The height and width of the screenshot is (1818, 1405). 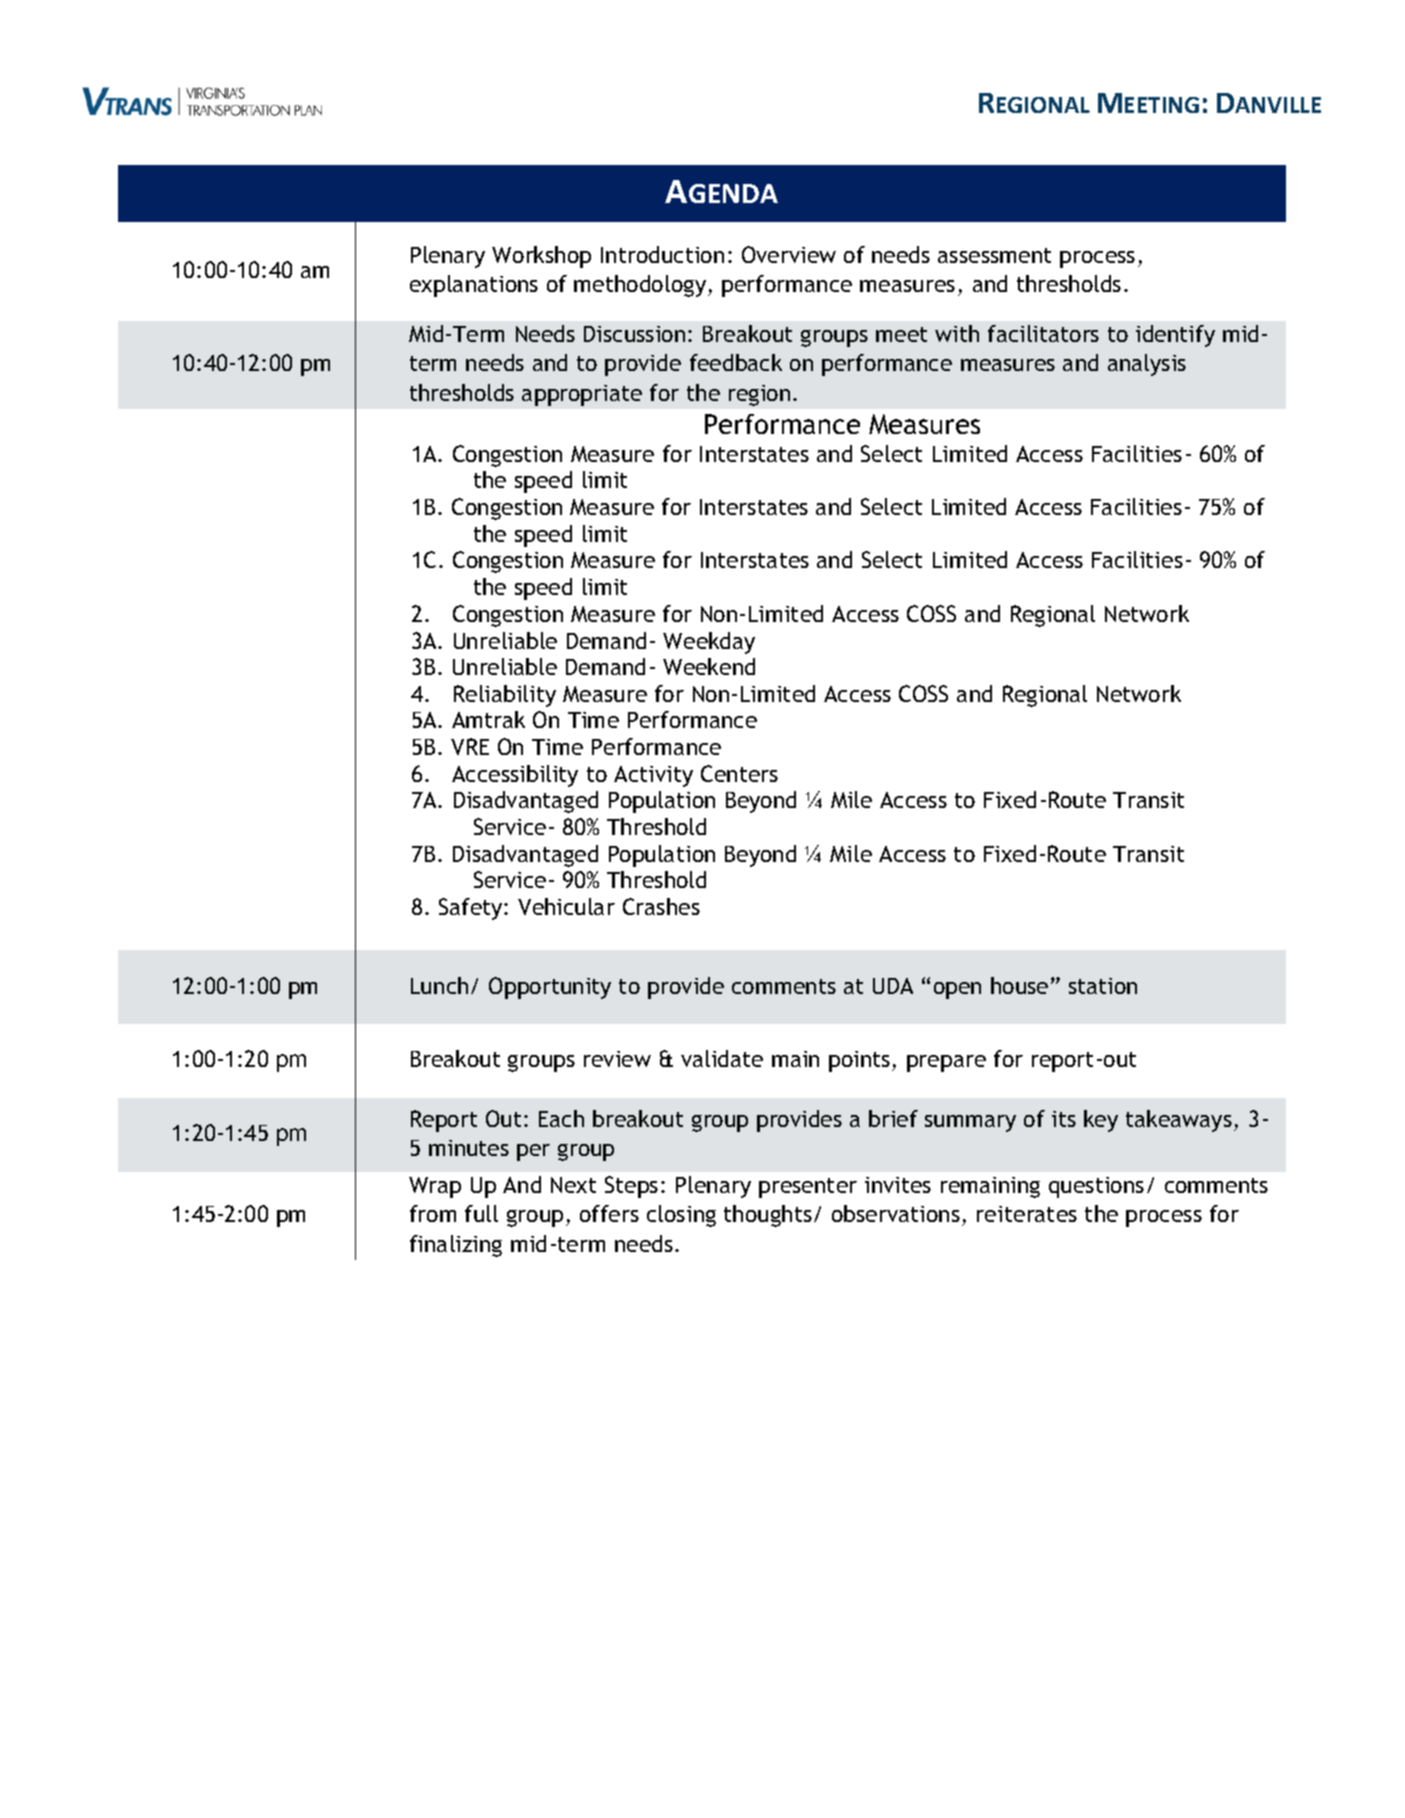 I want to click on appropriate, so click(x=582, y=395).
